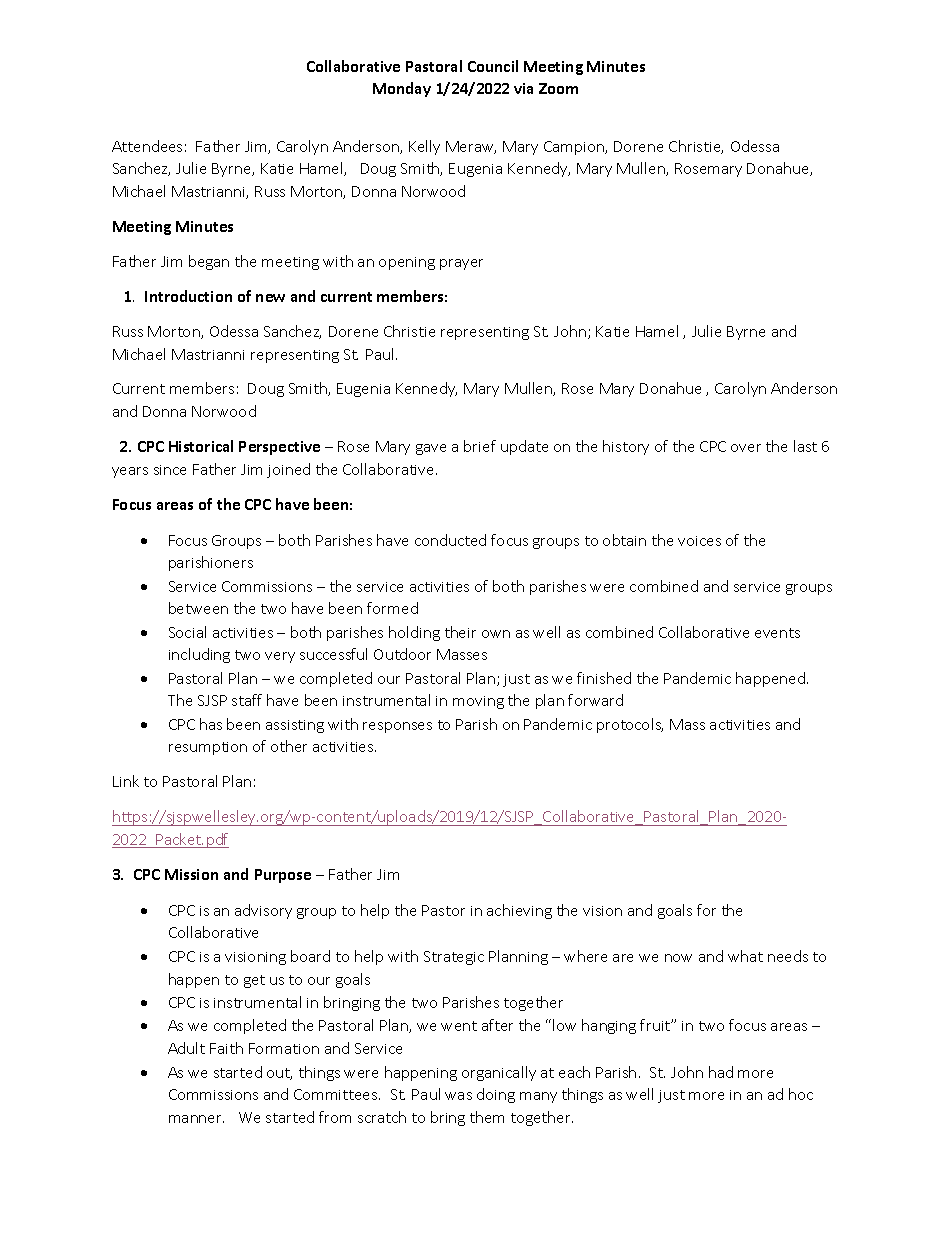  What do you see at coordinates (558, 88) in the screenshot?
I see `Zoom` at bounding box center [558, 88].
